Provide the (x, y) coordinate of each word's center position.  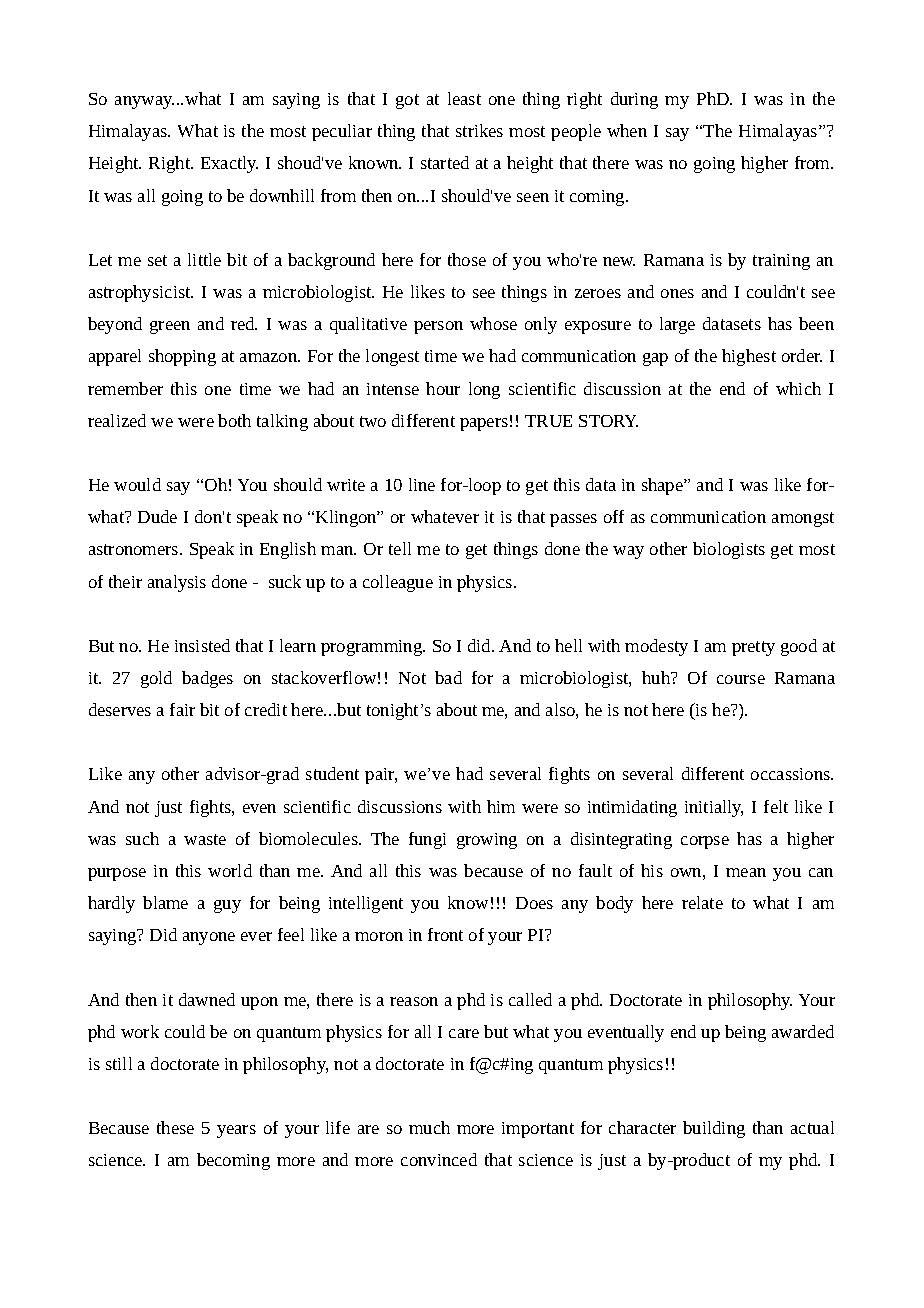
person (438, 327)
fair (182, 709)
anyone (209, 938)
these (175, 1127)
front (445, 934)
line (422, 484)
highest (749, 357)
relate (702, 902)
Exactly (229, 164)
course (741, 679)
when (627, 130)
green (170, 327)
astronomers (135, 549)
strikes (479, 130)
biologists (729, 550)
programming (373, 648)
